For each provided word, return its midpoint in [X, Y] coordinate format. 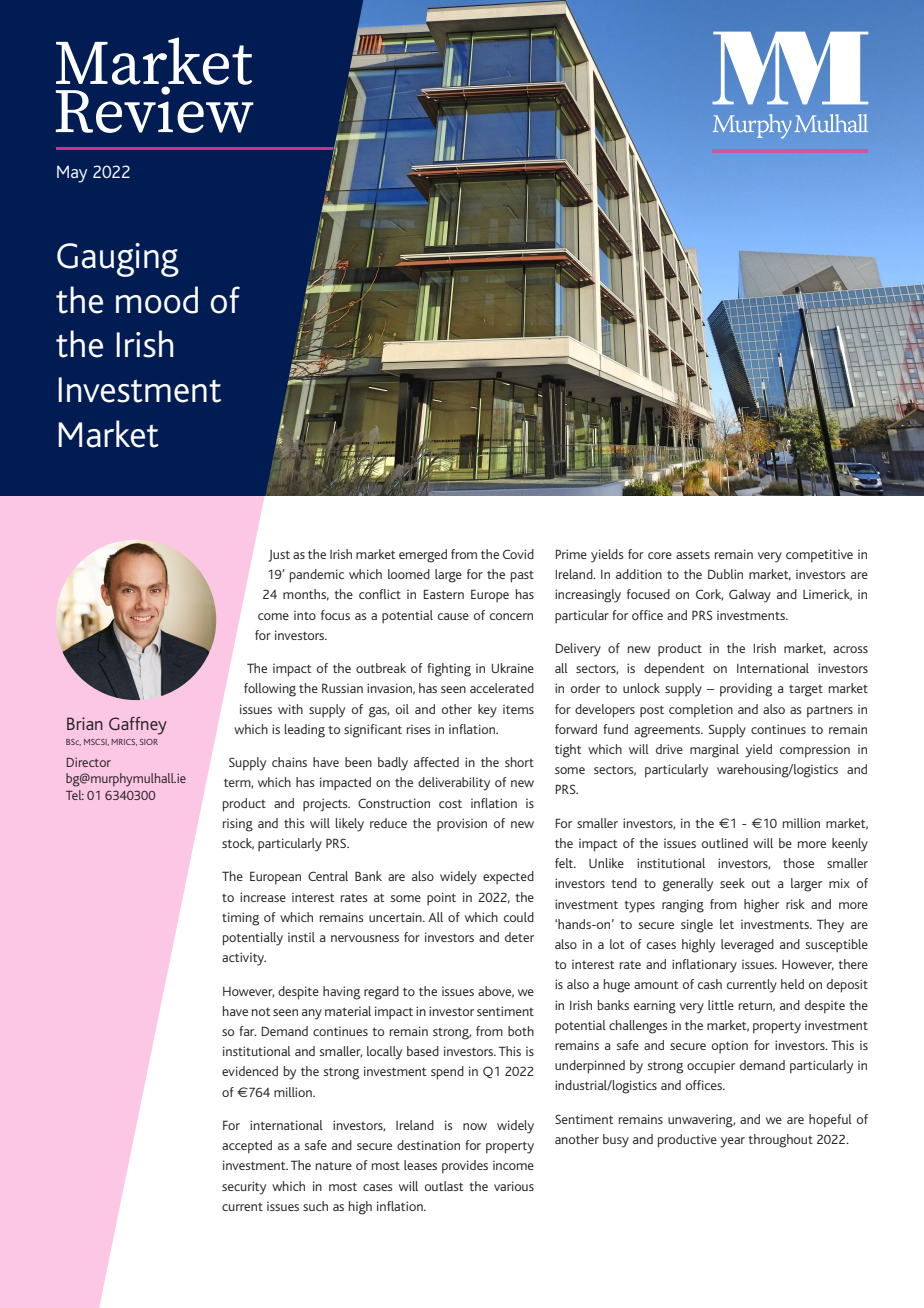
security [244, 1188]
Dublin [725, 574]
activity [244, 959]
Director [89, 762]
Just [279, 556]
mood [157, 300]
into [305, 615]
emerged [423, 556]
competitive [819, 556]
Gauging [118, 260]
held [792, 984]
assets [693, 555]
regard [381, 993]
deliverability [454, 784]
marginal [714, 751]
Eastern [443, 594]
